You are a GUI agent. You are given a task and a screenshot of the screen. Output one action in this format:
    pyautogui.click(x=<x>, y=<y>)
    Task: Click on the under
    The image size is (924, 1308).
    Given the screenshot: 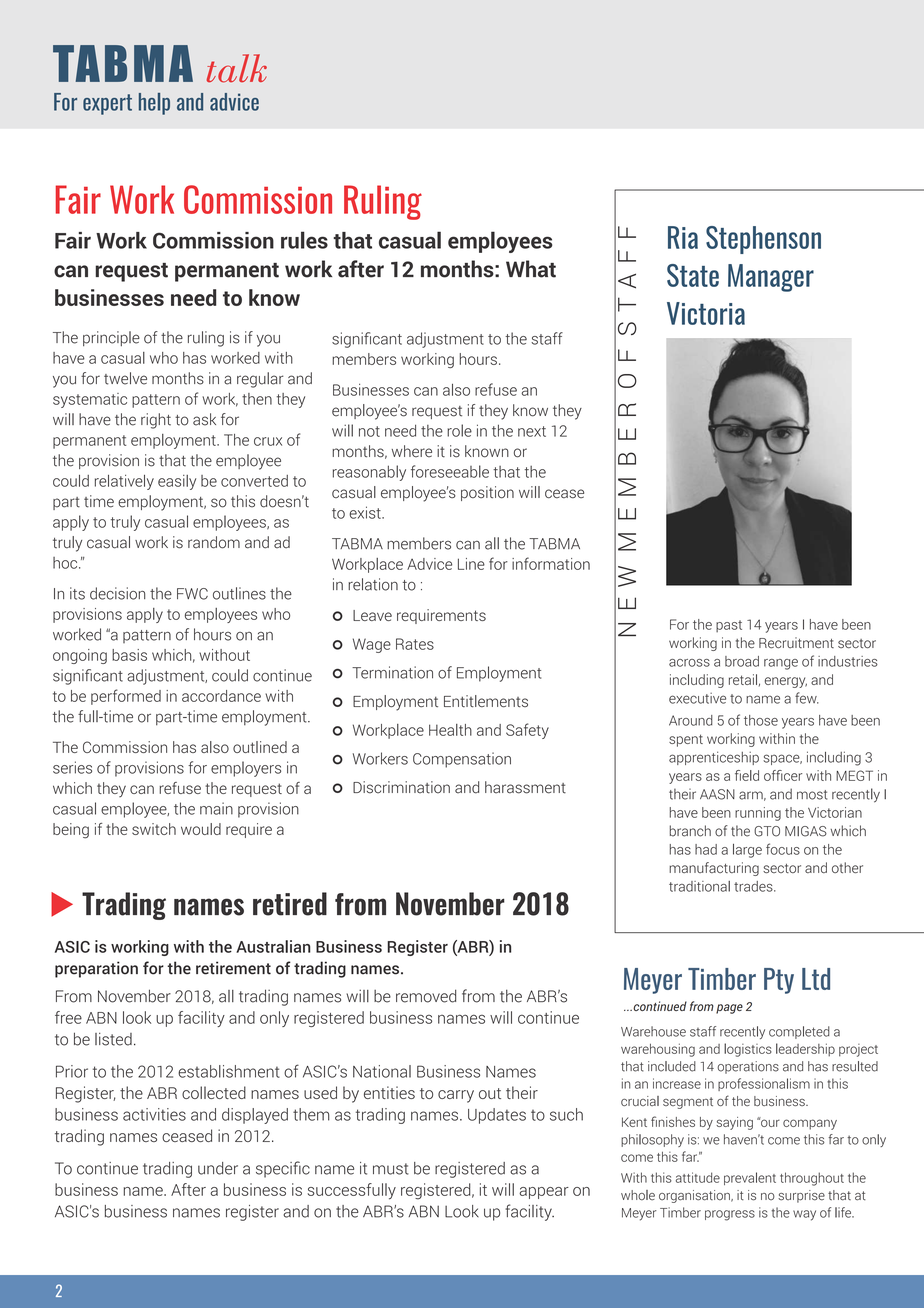 What is the action you would take?
    pyautogui.click(x=218, y=1168)
